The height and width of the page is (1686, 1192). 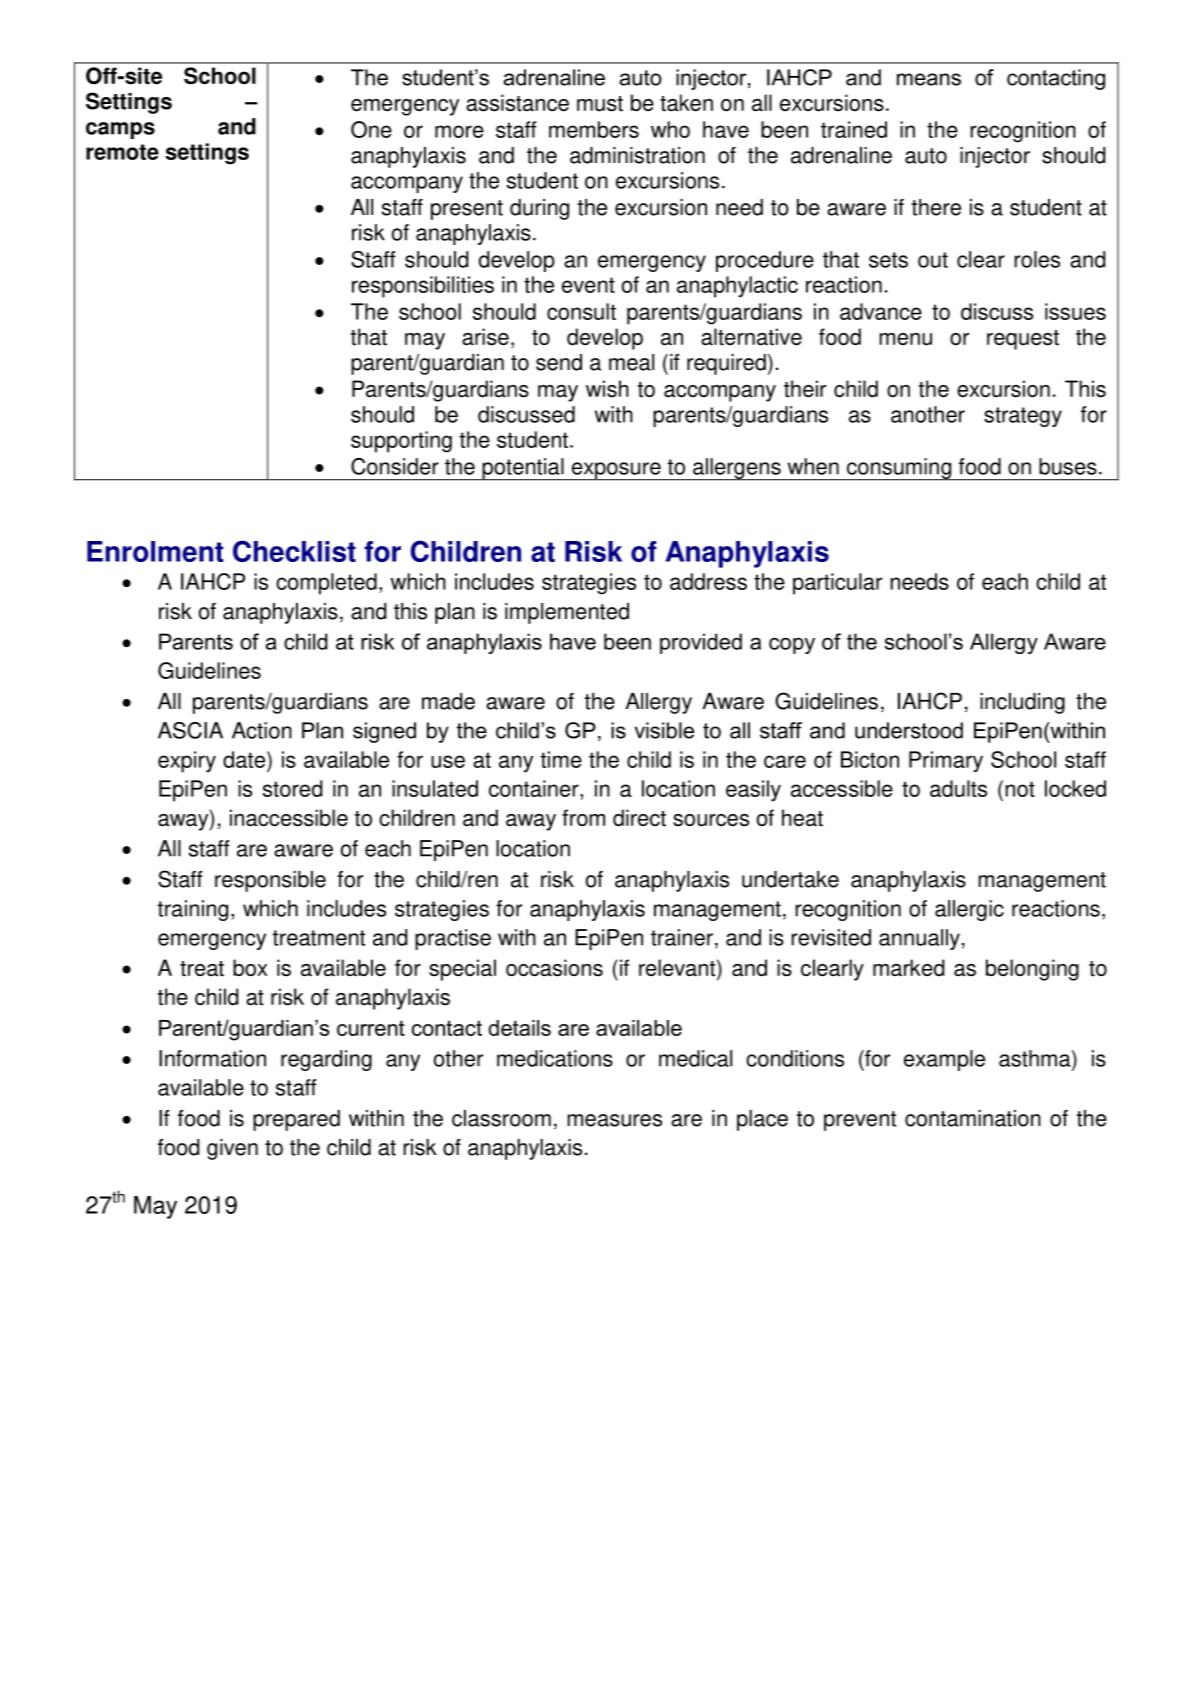 What do you see at coordinates (326, 584) in the page?
I see `completed` at bounding box center [326, 584].
